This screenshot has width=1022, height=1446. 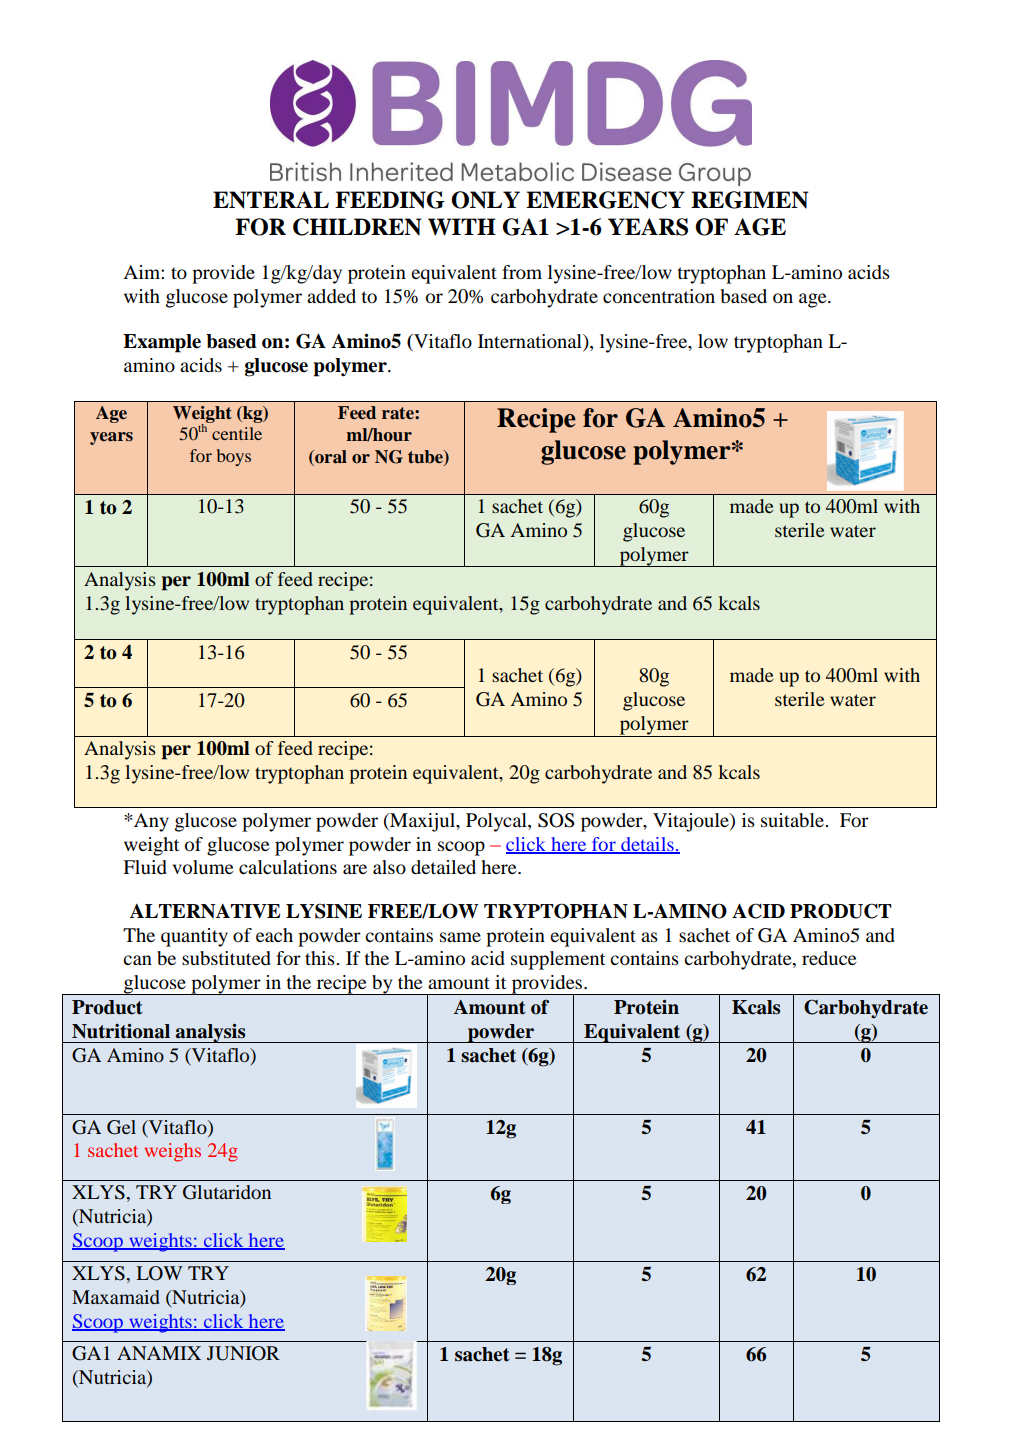 I want to click on tube, so click(x=426, y=457).
